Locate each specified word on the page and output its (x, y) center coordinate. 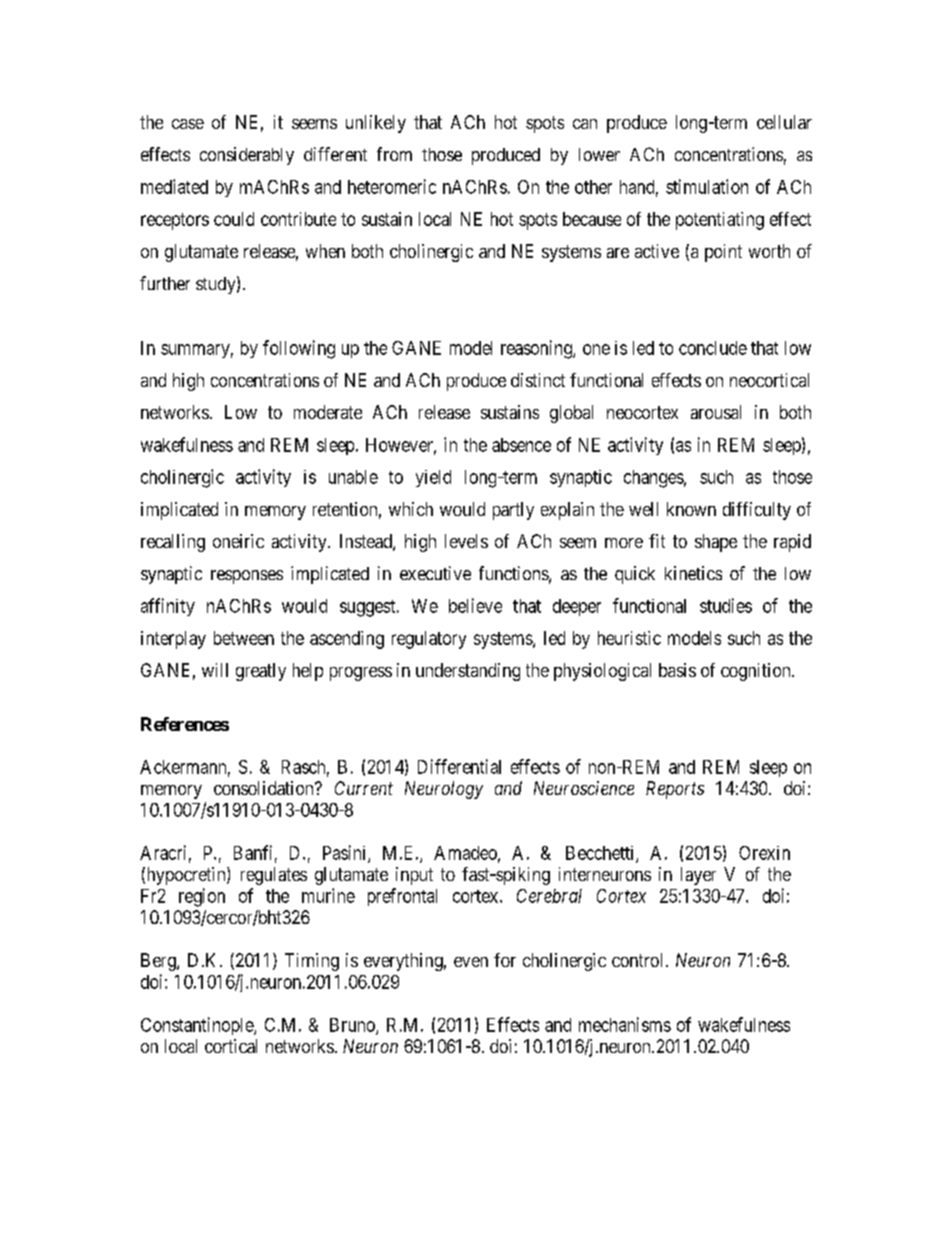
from (394, 154)
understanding (468, 672)
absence (521, 445)
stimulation (707, 186)
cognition (757, 672)
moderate (328, 412)
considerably (247, 156)
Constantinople (198, 1026)
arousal (716, 412)
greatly (261, 672)
